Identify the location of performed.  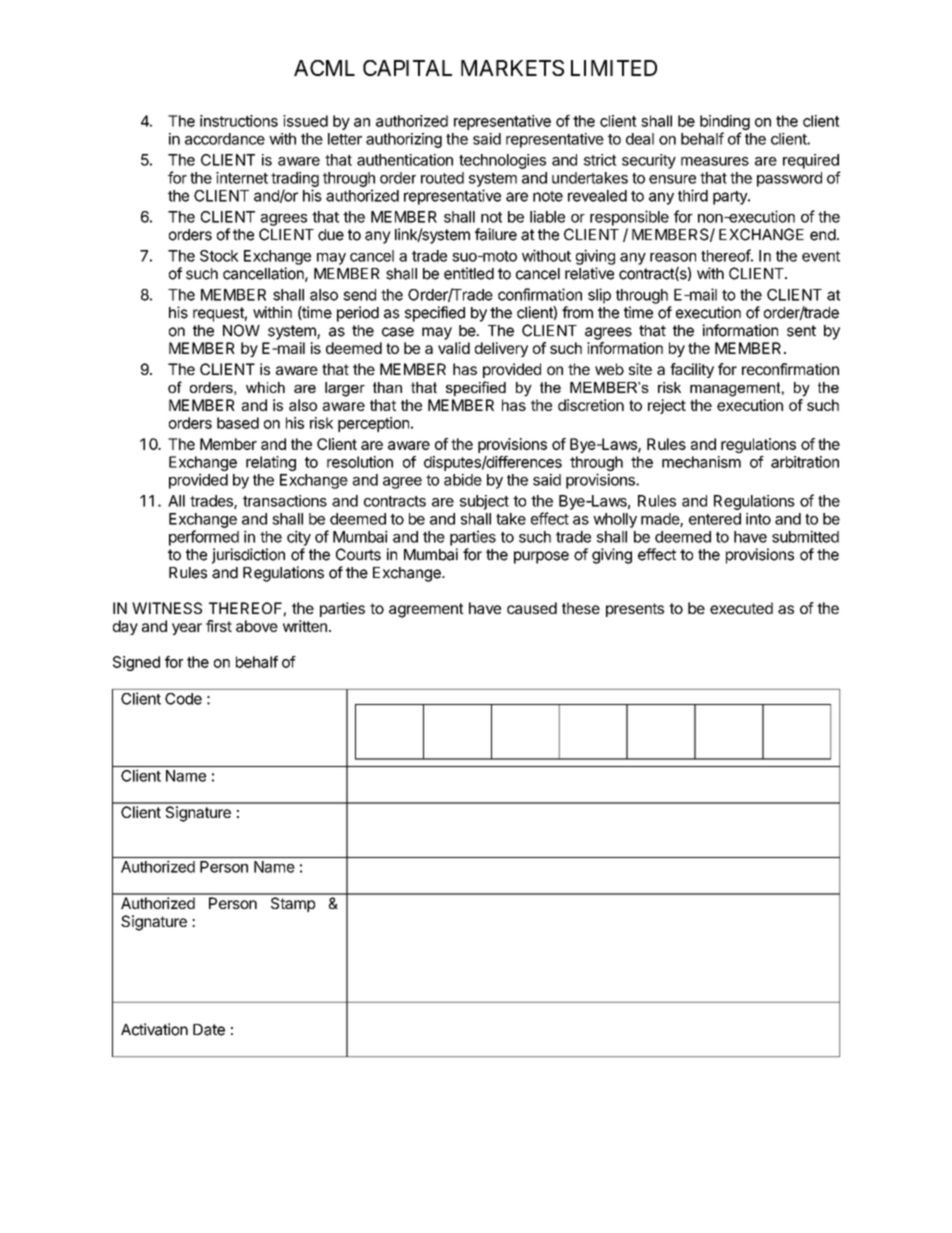
(204, 538).
